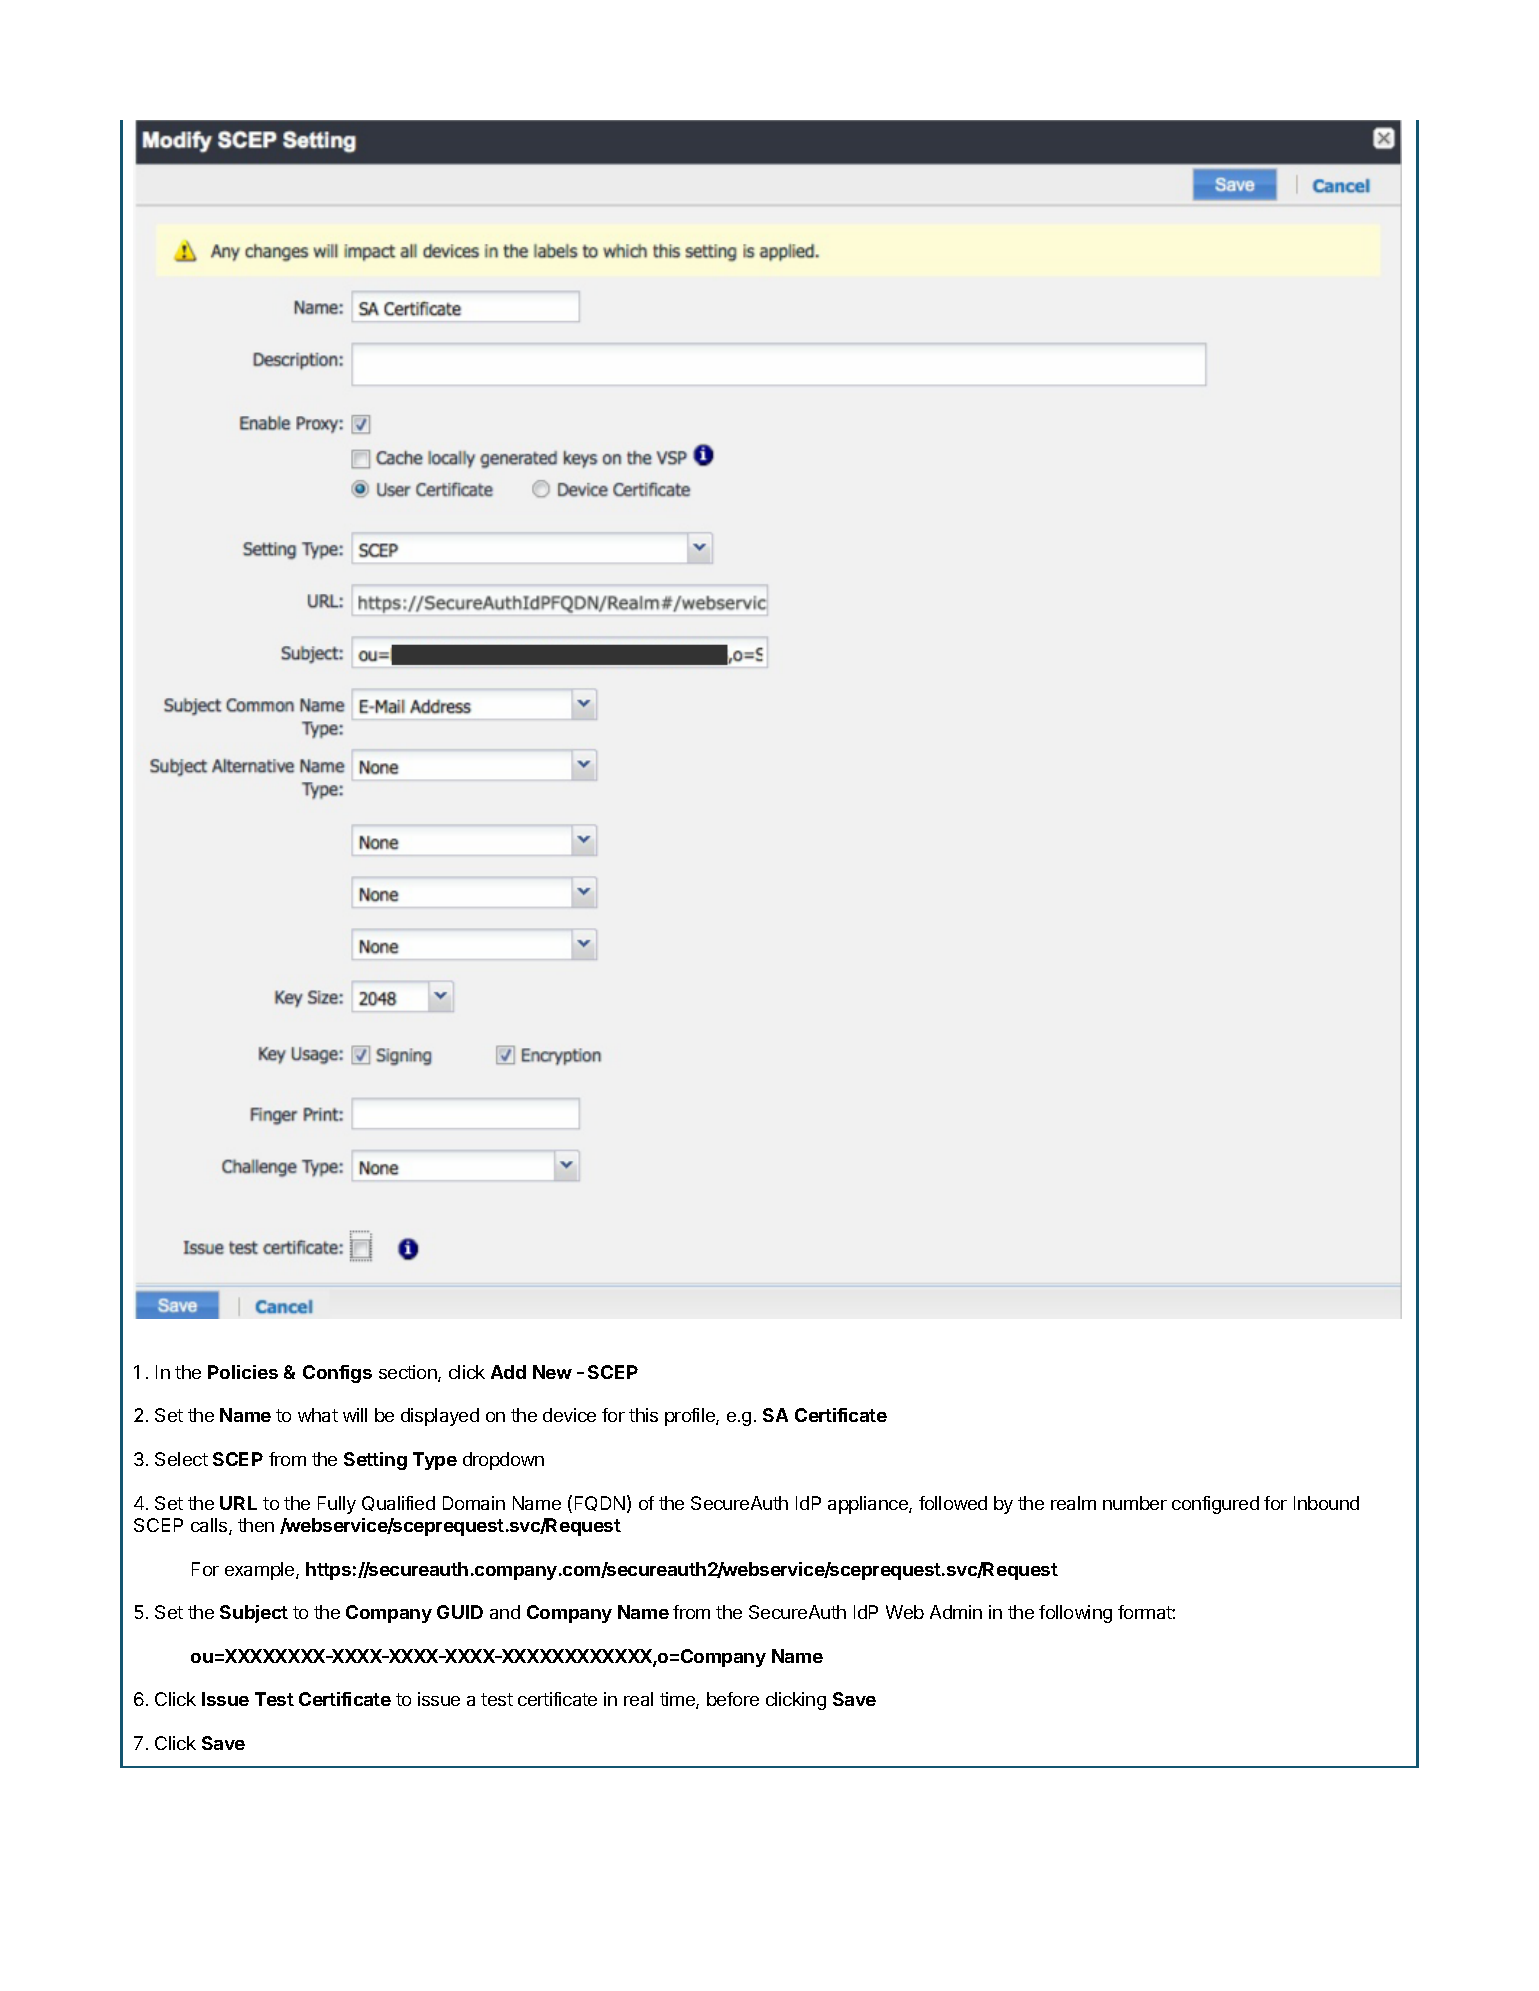  I want to click on appliance, so click(869, 1505).
